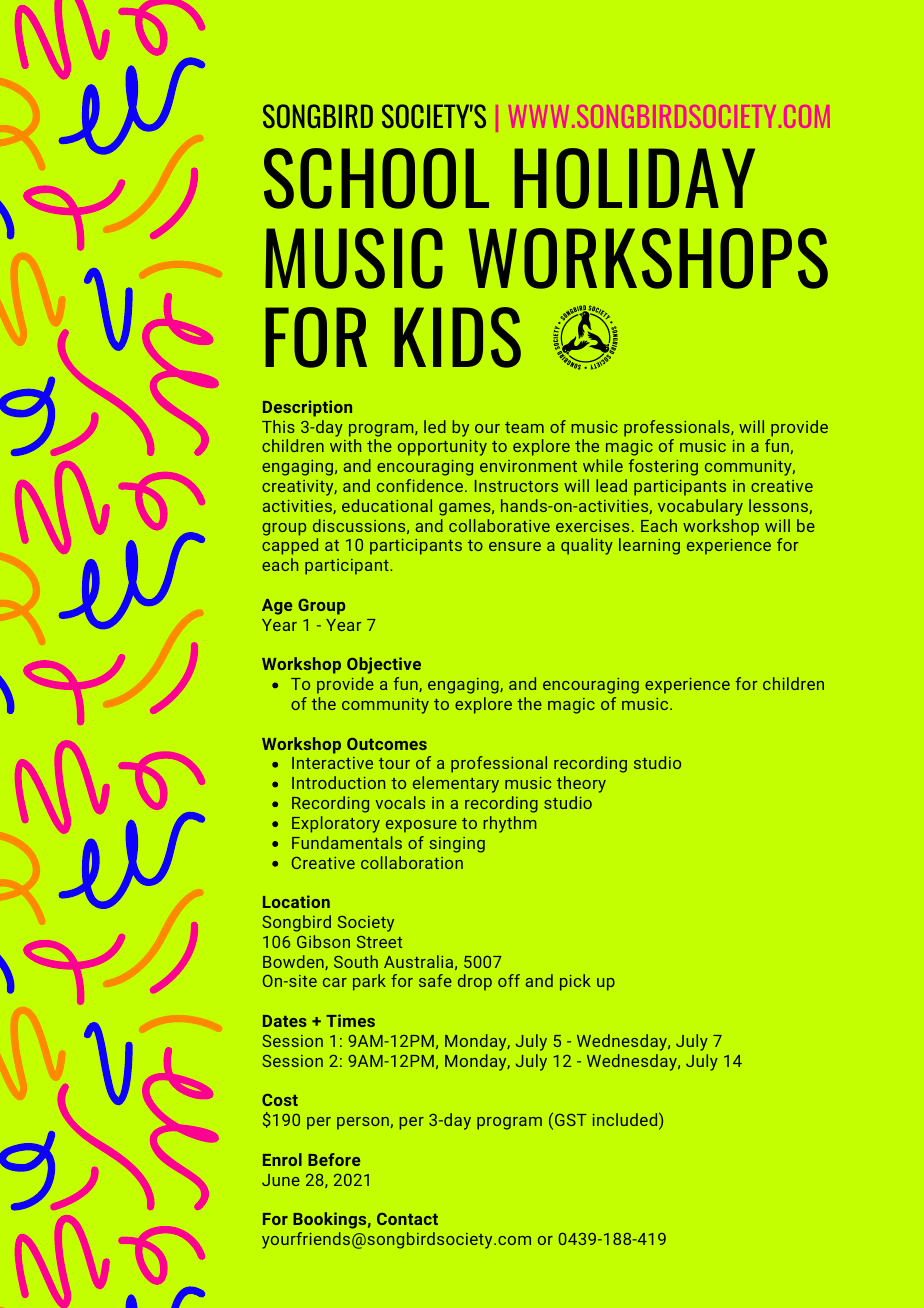  I want to click on Interactive, so click(332, 763).
